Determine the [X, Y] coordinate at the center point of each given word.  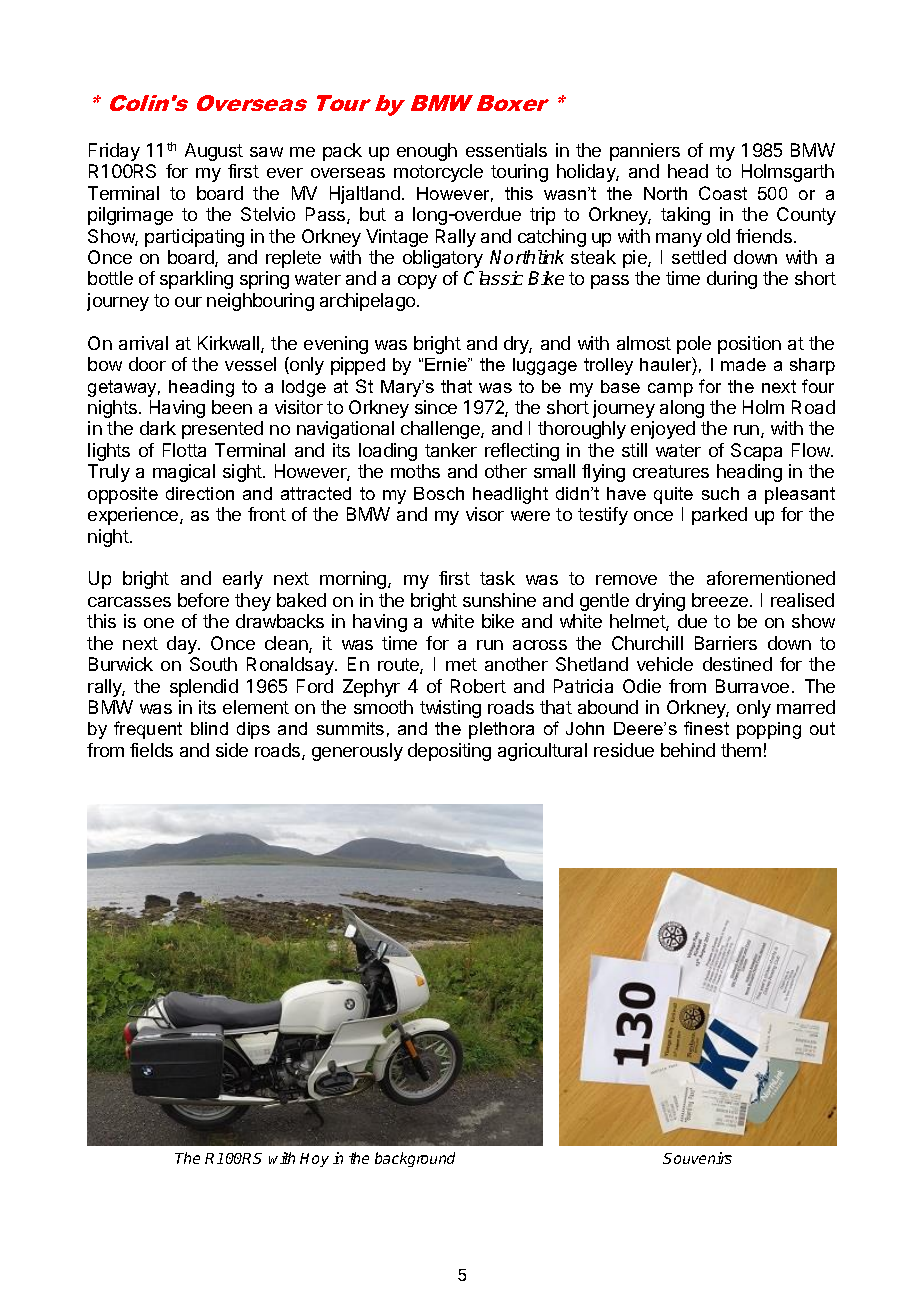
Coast [723, 193]
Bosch [439, 493]
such [720, 493]
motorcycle [438, 173]
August [214, 152]
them [741, 750]
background [415, 1159]
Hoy [314, 1160]
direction [200, 493]
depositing [449, 752]
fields [151, 750]
